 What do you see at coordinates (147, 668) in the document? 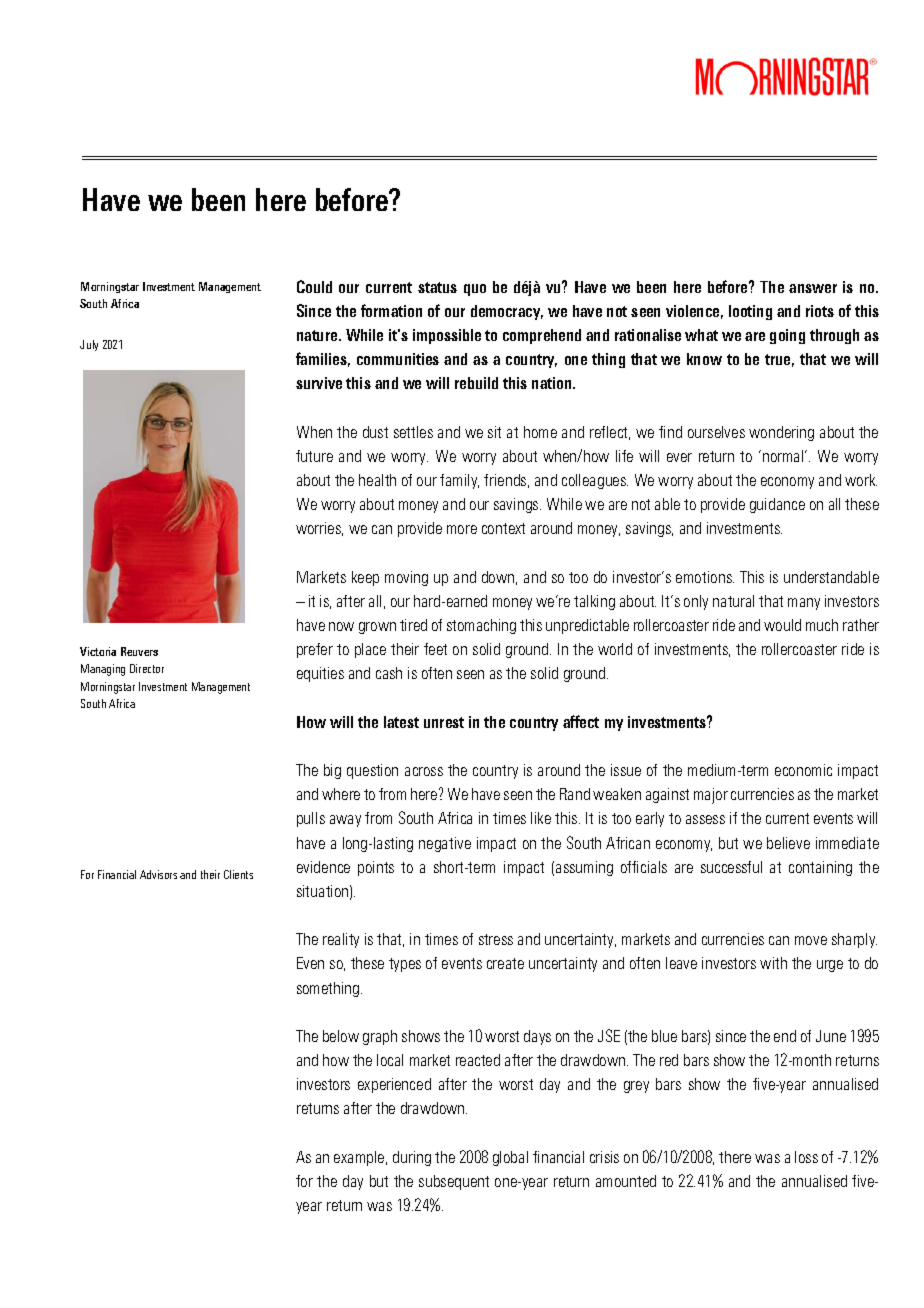
I see `Director` at bounding box center [147, 668].
